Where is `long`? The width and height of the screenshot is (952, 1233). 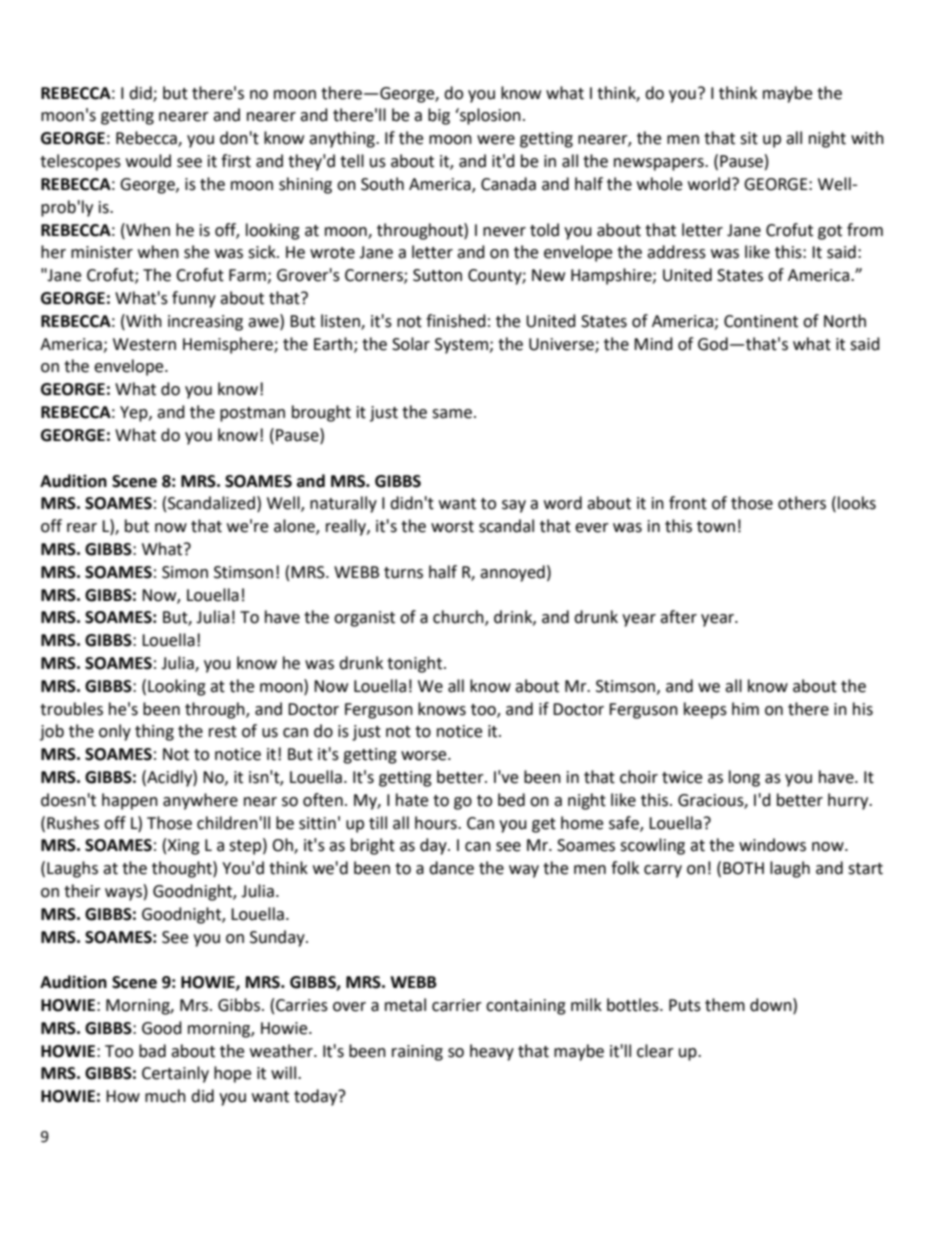 long is located at coordinates (744, 778).
